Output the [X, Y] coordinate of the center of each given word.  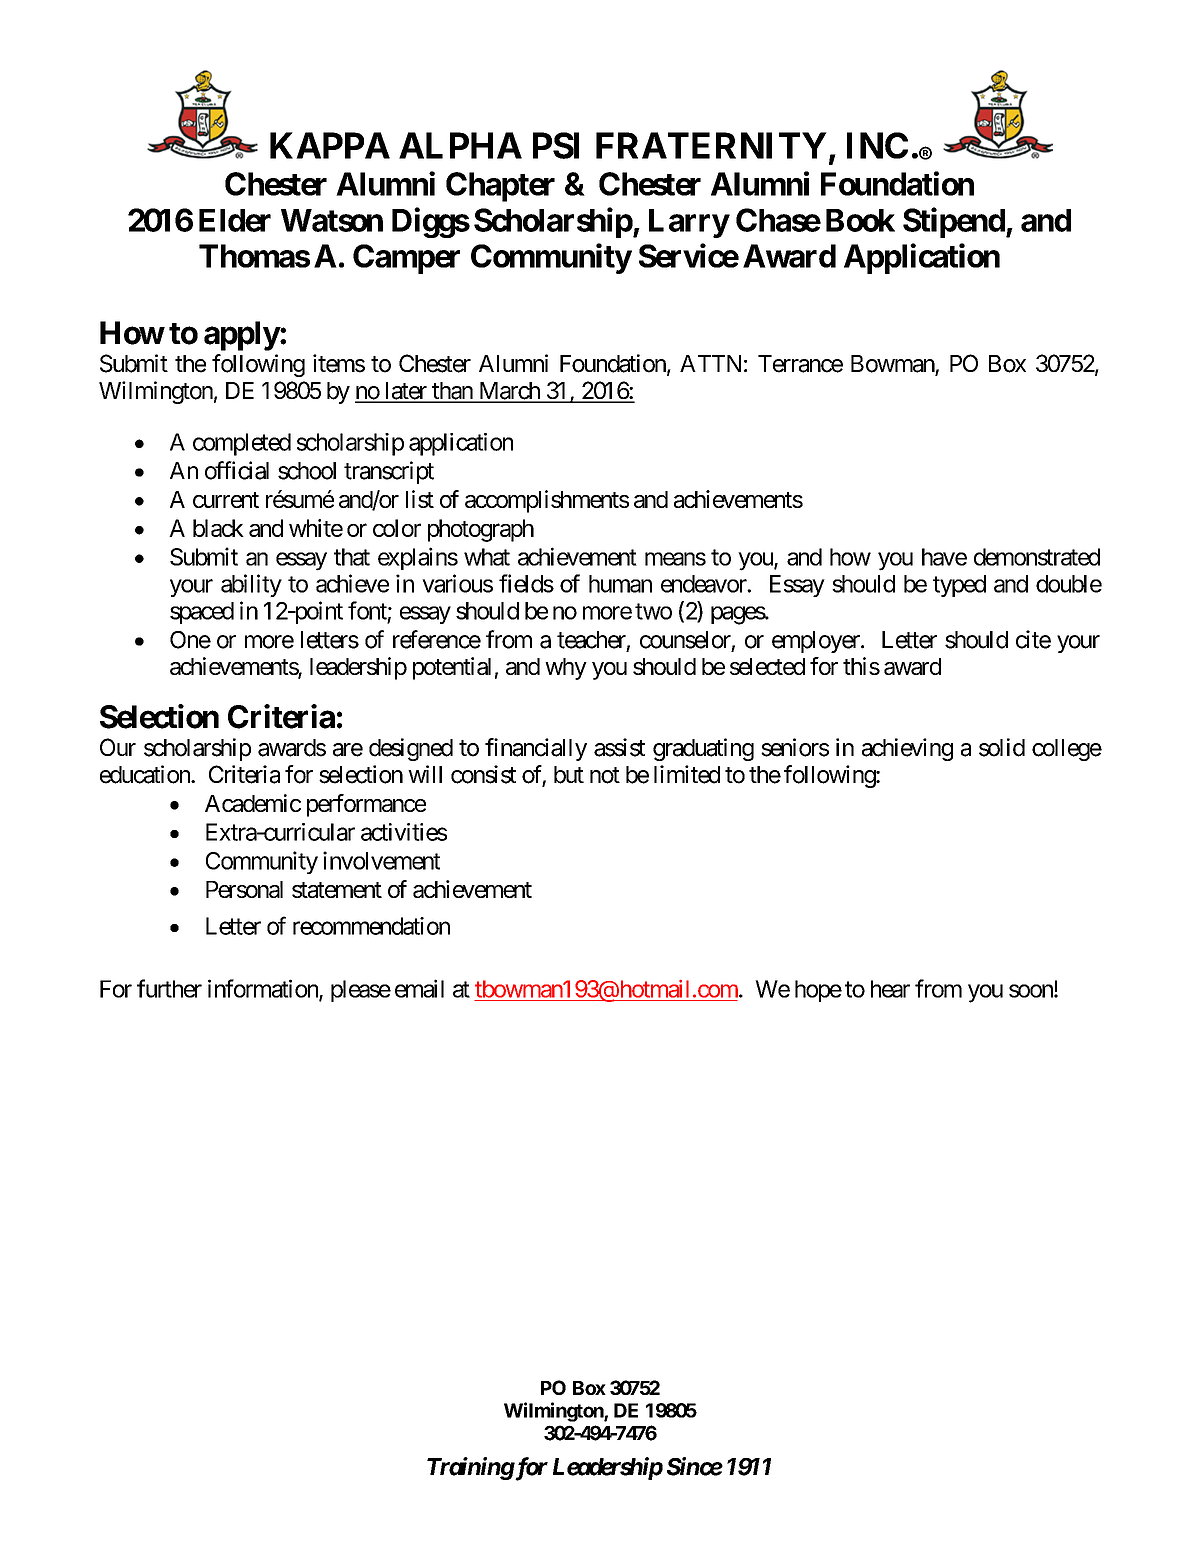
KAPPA [330, 145]
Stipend [954, 222]
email [419, 988]
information [264, 989]
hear [890, 989]
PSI [556, 145]
